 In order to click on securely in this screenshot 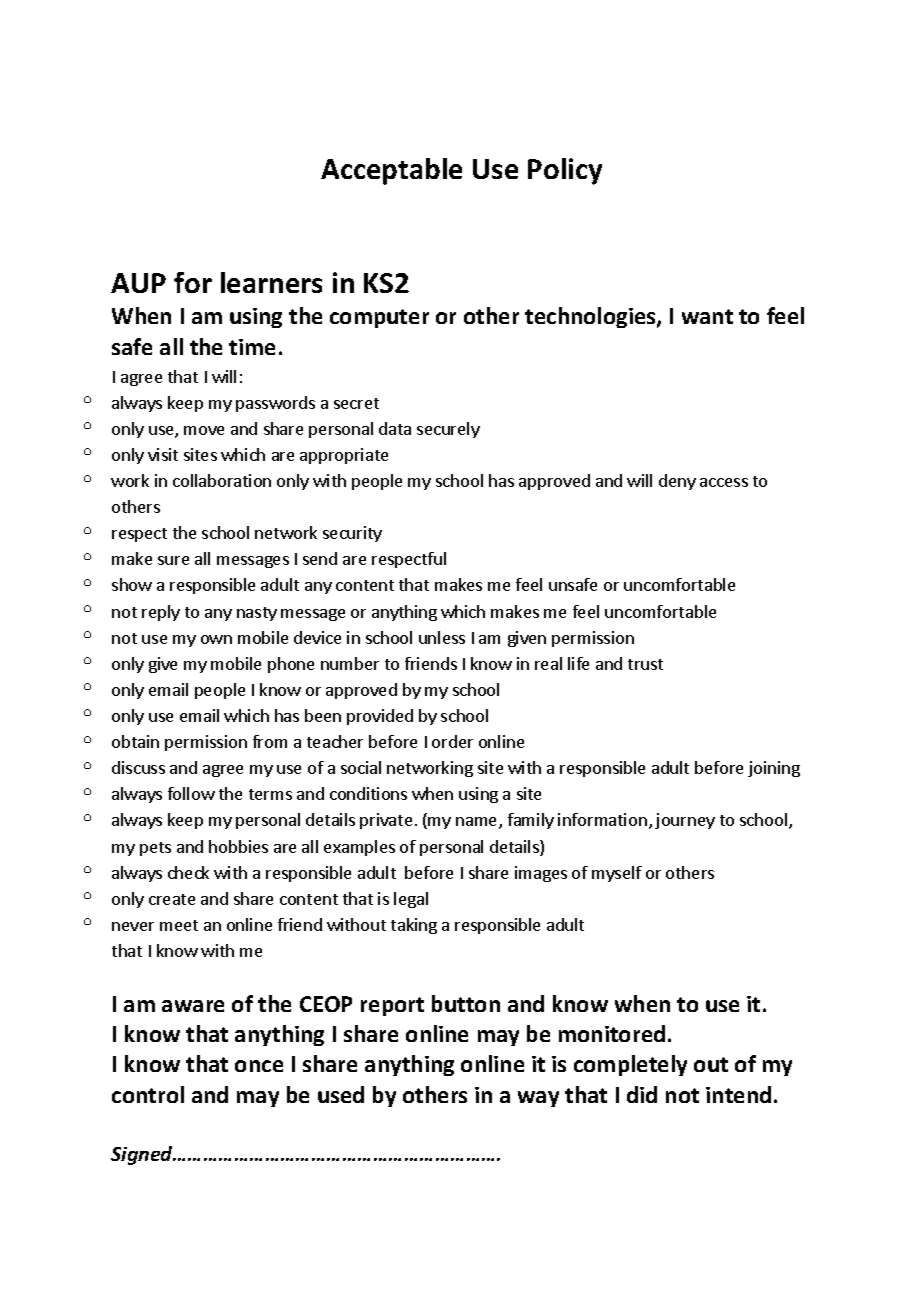, I will do `click(448, 430)`.
